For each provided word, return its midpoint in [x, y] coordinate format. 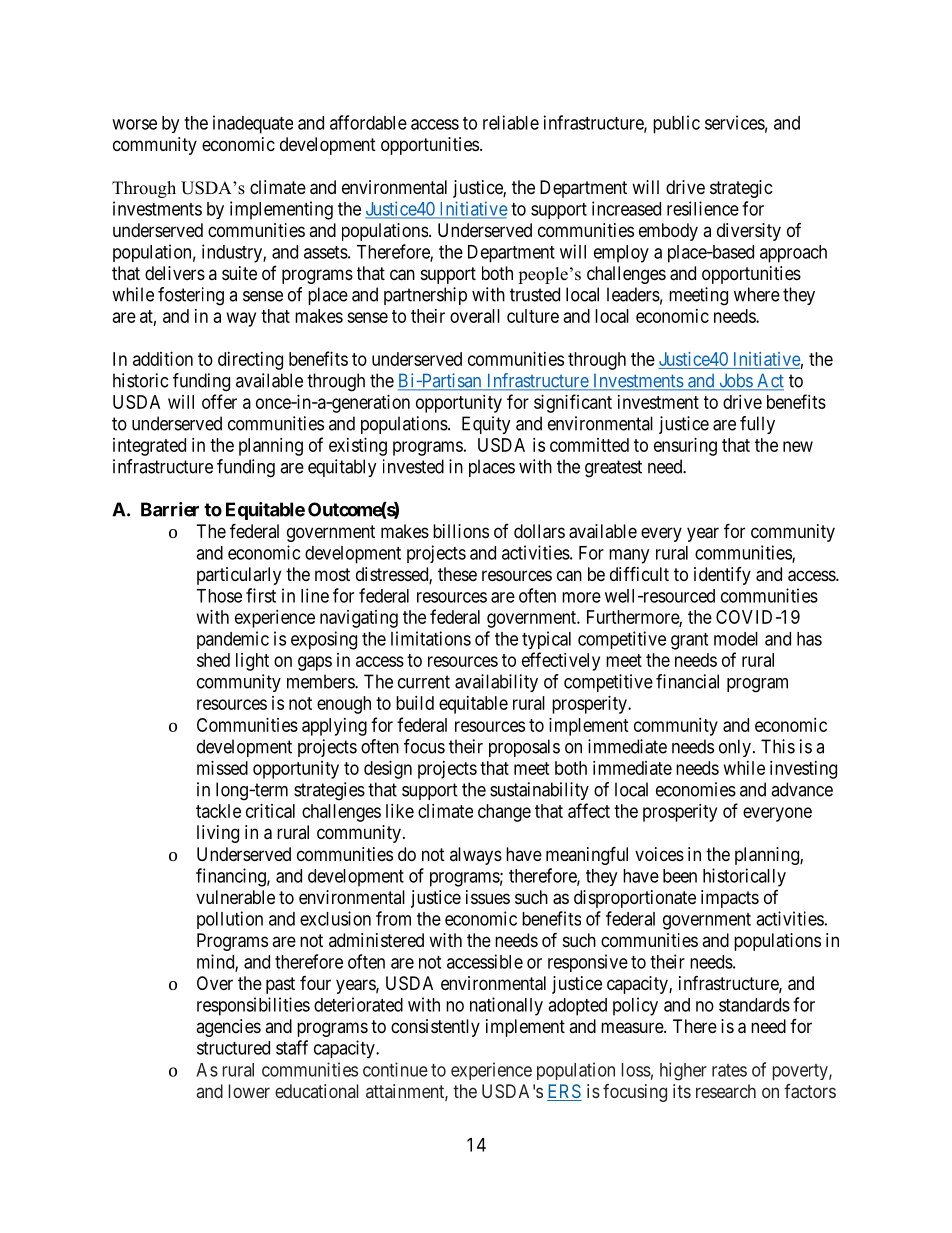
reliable [511, 122]
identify [722, 576]
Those [219, 596]
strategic [741, 189]
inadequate [253, 124]
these [457, 574]
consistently [435, 1028]
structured [233, 1048]
